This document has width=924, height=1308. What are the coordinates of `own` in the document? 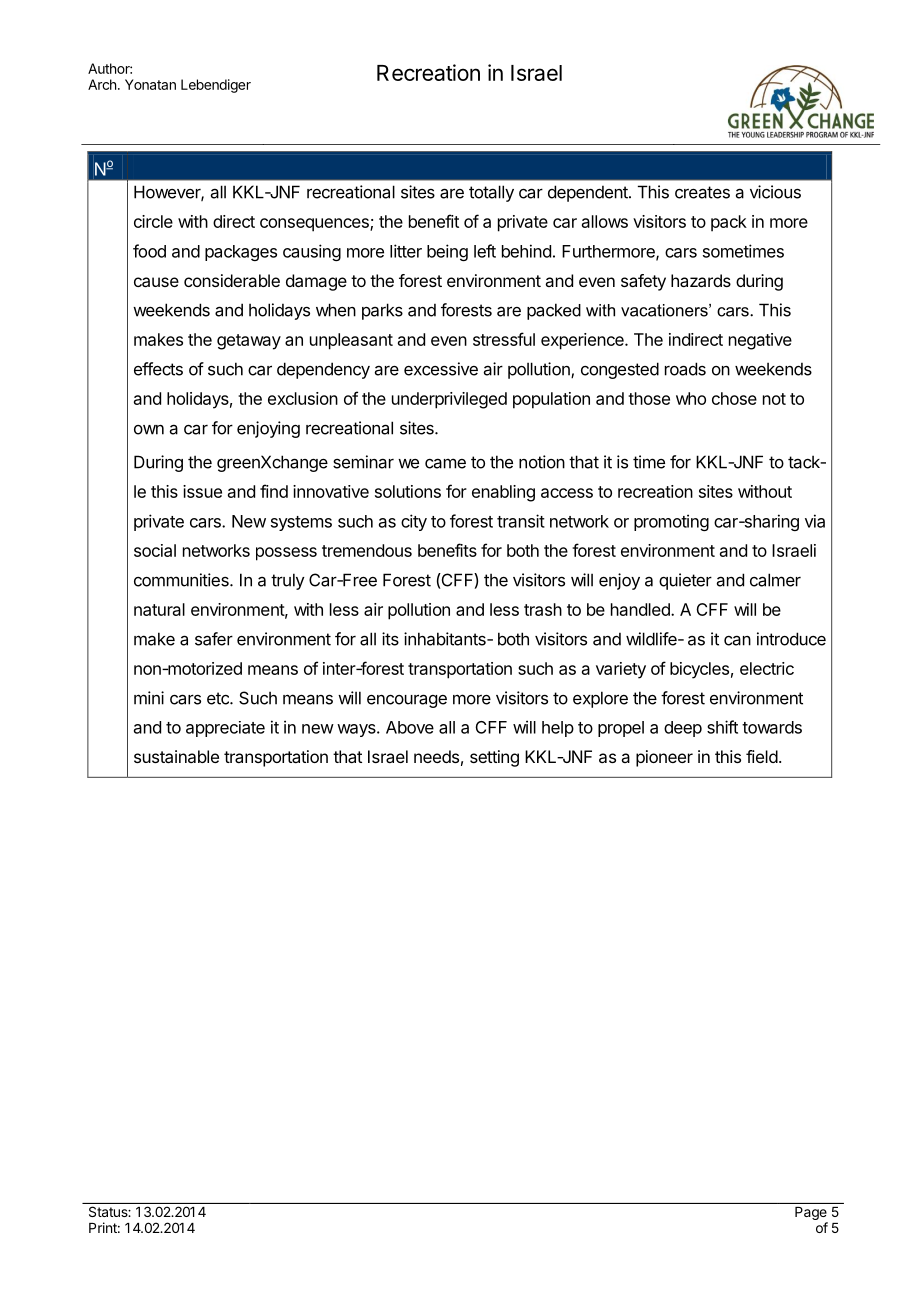 It's located at (149, 430).
